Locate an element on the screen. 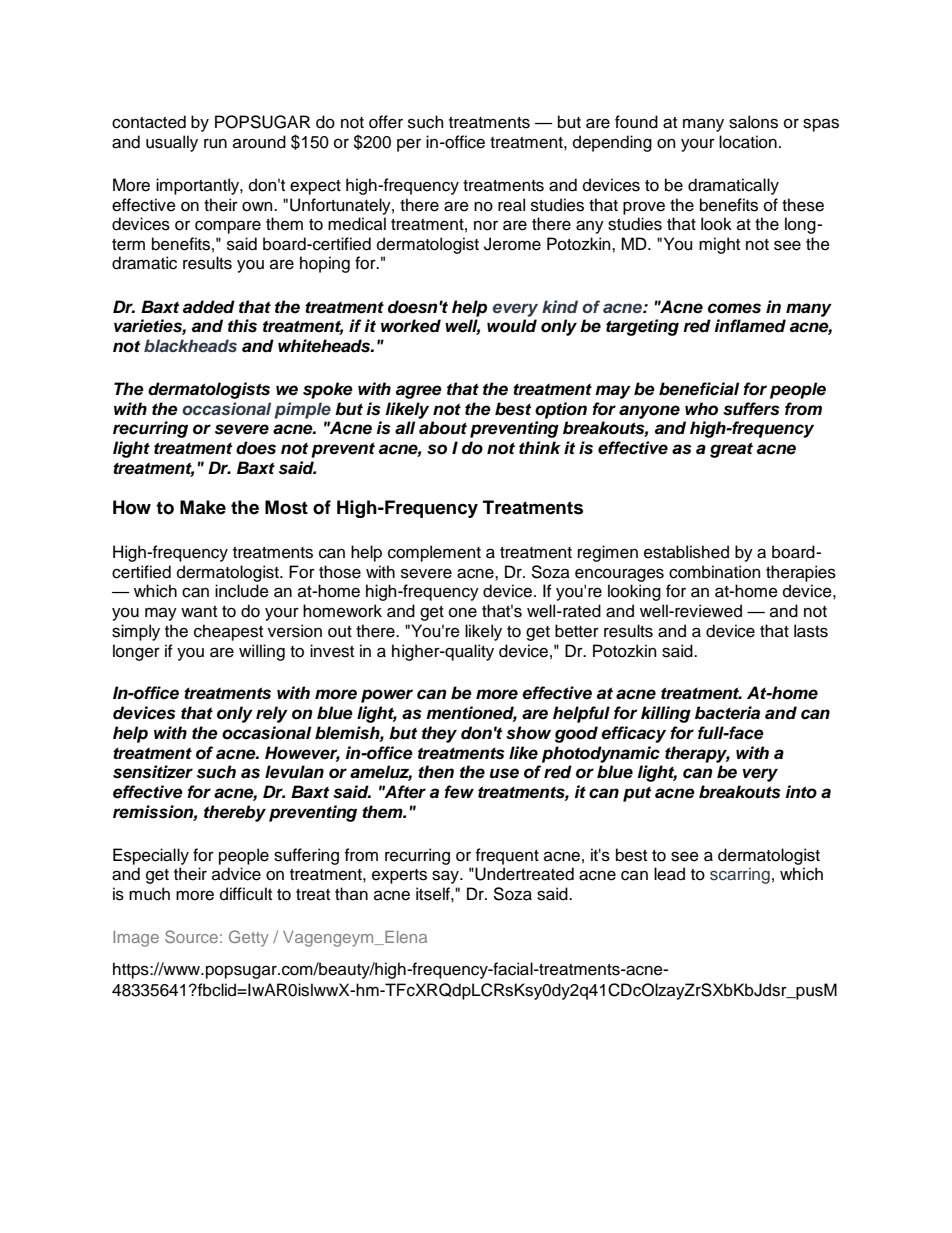  lasts is located at coordinates (811, 631).
